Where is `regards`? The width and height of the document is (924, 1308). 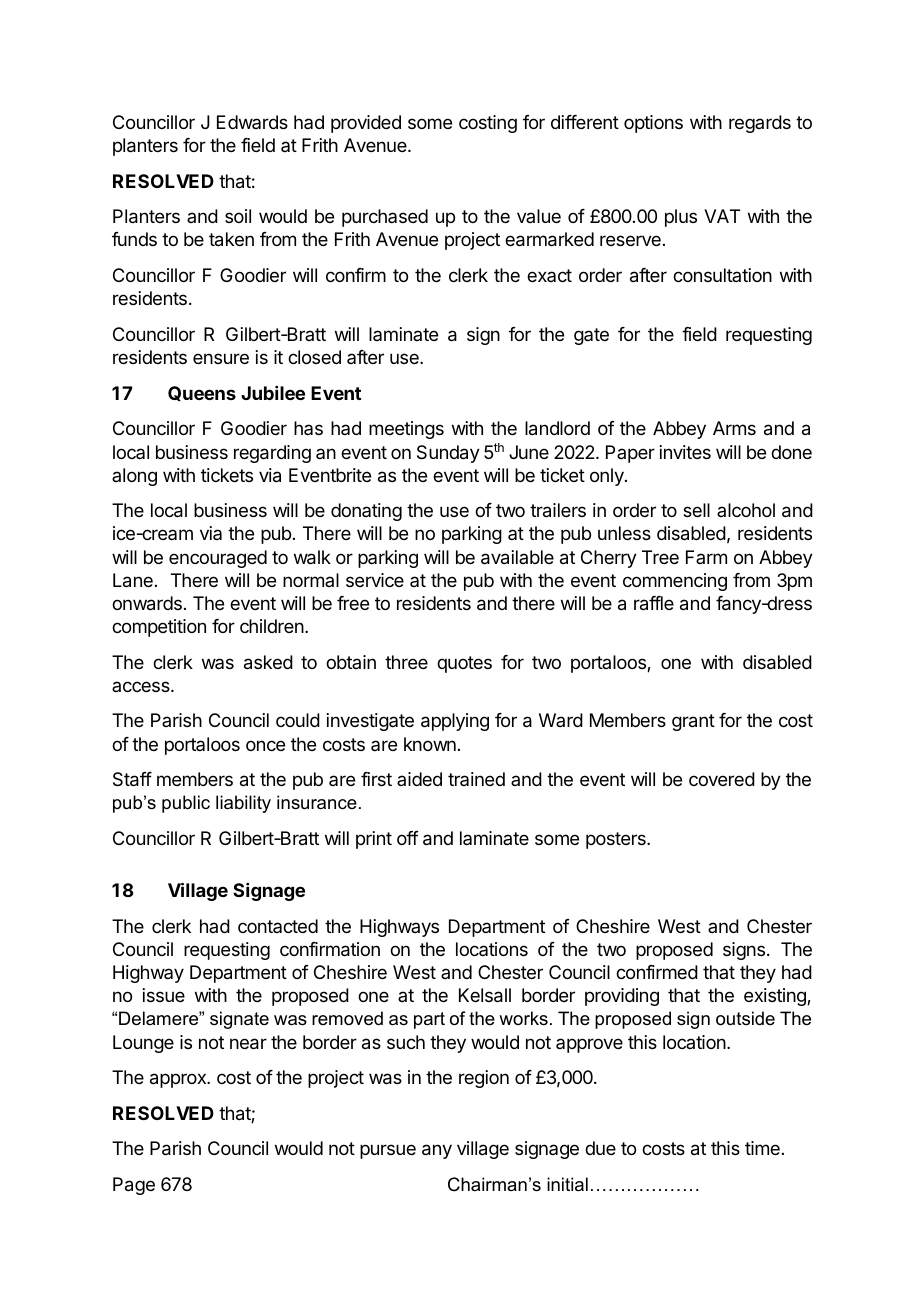
regards is located at coordinates (760, 124).
